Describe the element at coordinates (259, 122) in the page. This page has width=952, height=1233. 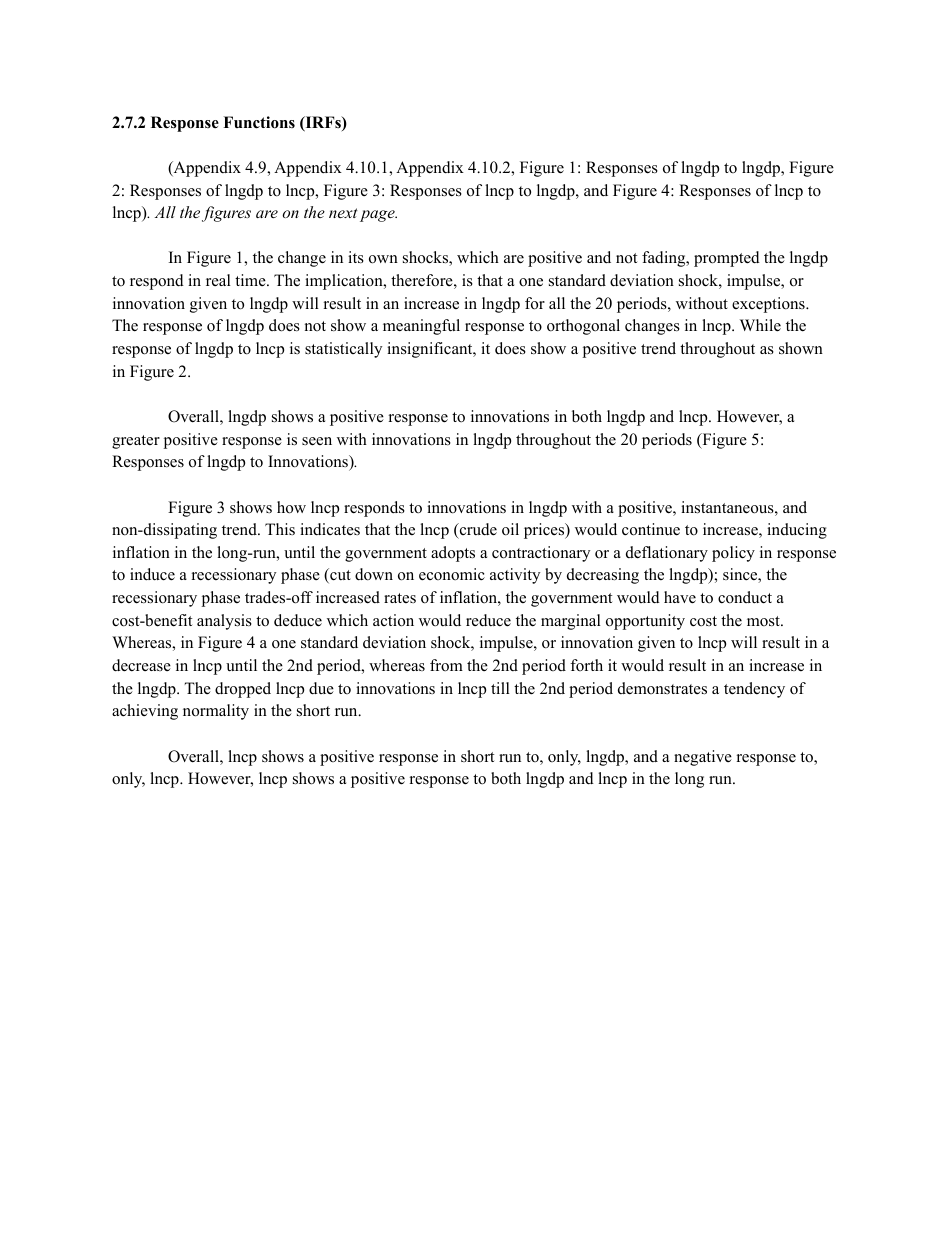
I see `Functions` at that location.
